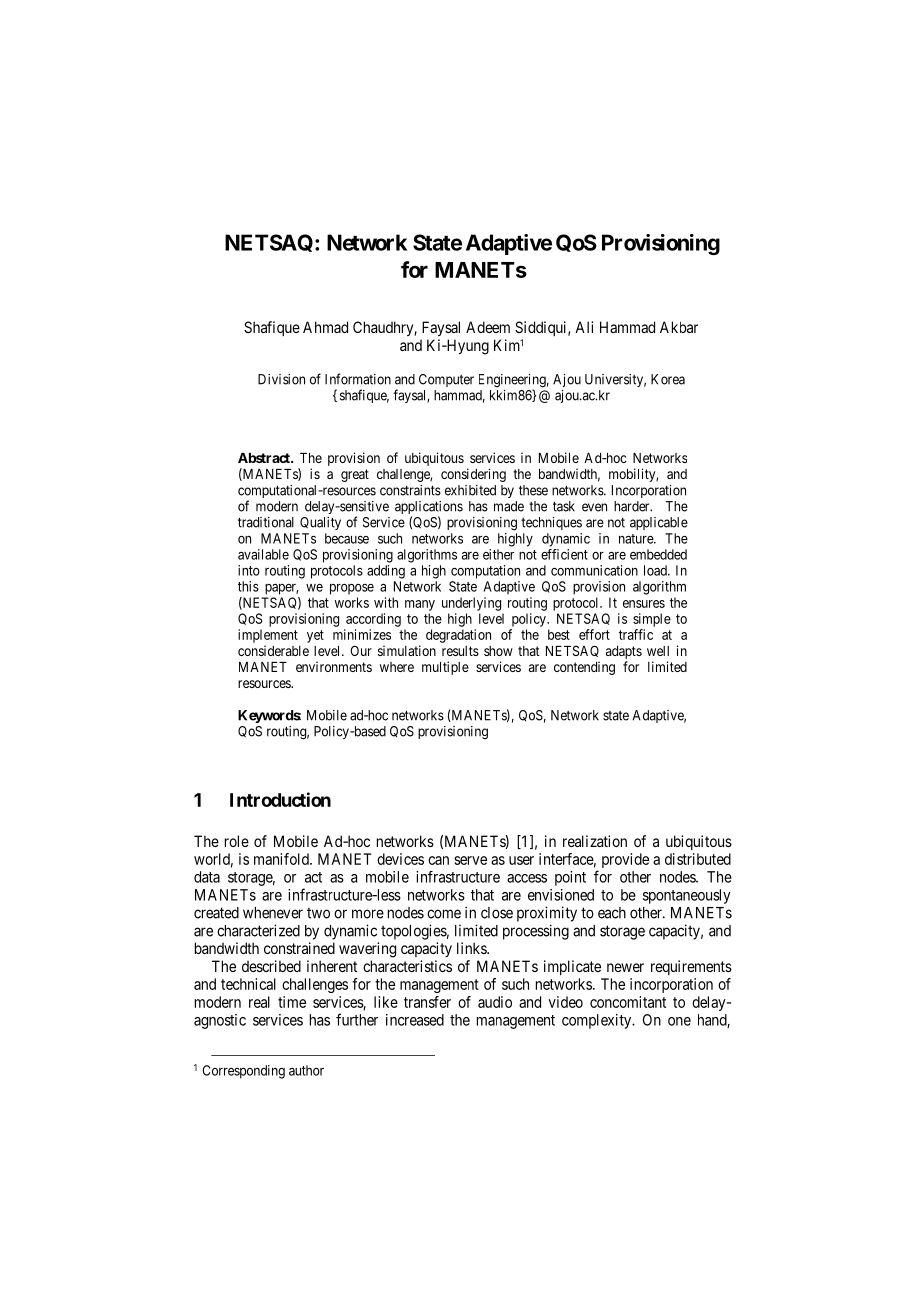  What do you see at coordinates (281, 379) in the screenshot?
I see `Division` at bounding box center [281, 379].
